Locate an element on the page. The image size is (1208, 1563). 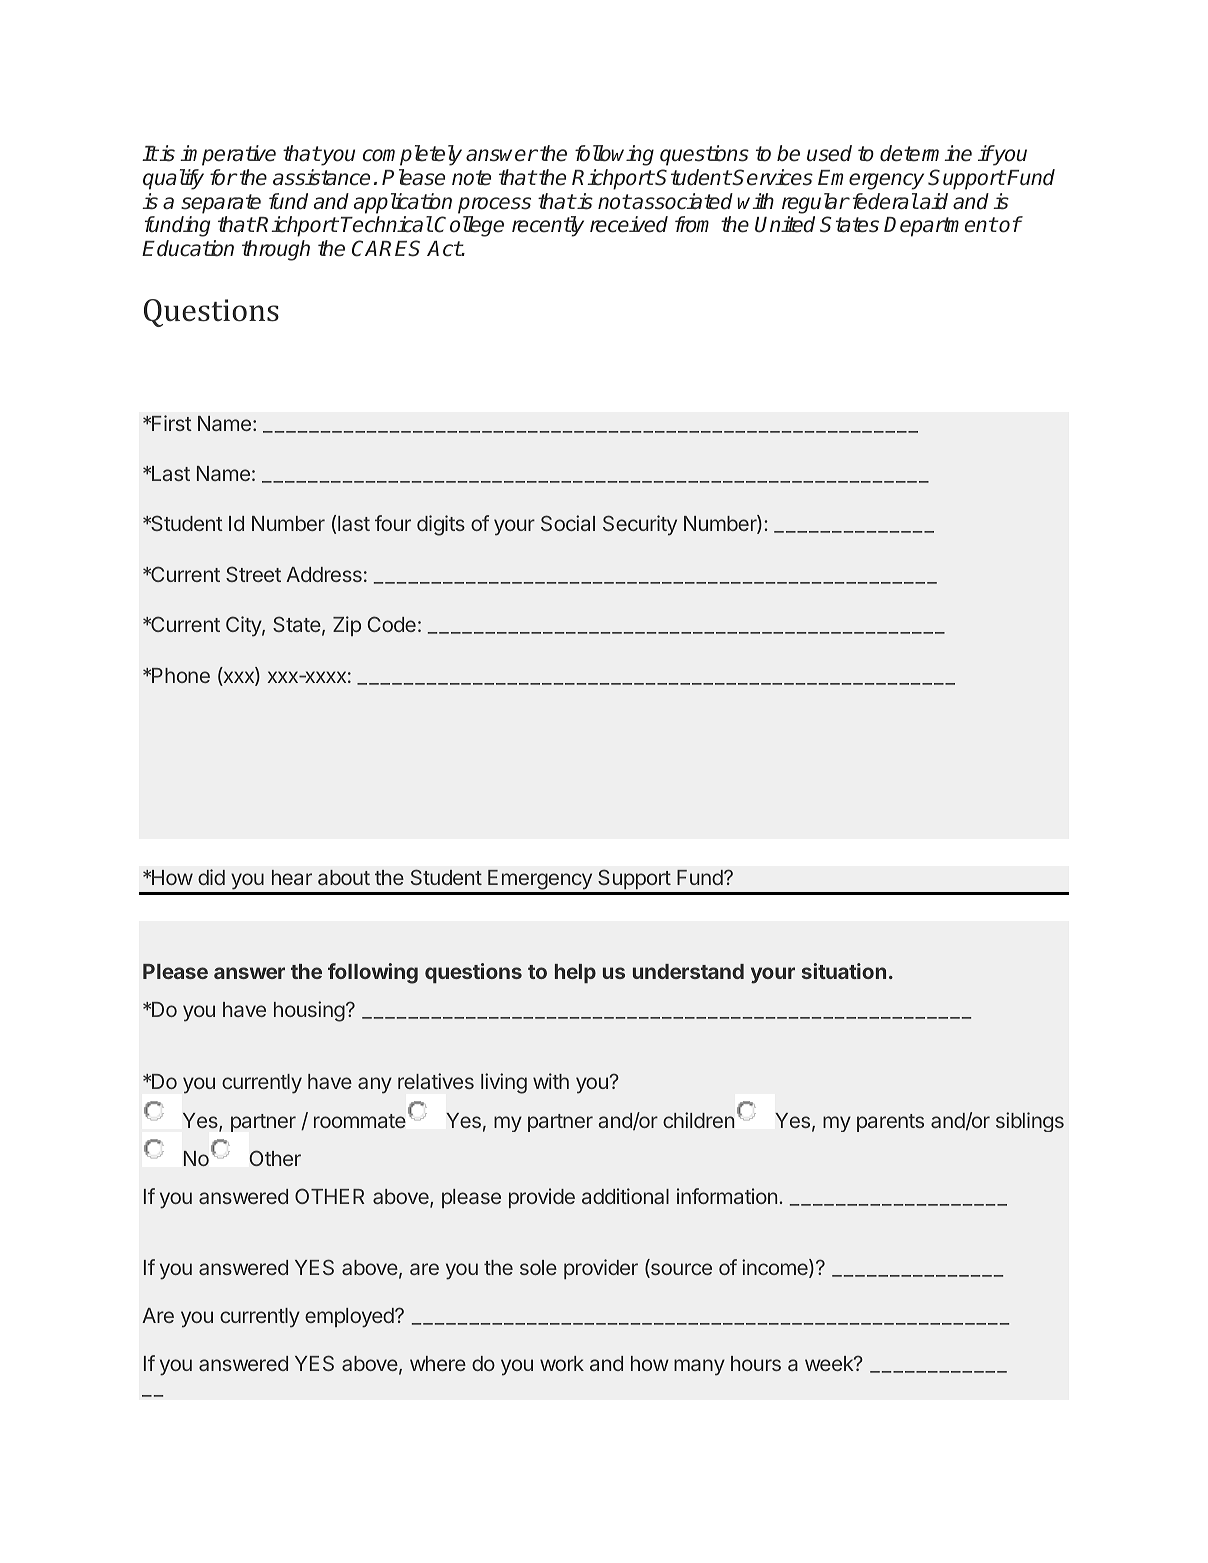
assistance is located at coordinates (321, 177).
